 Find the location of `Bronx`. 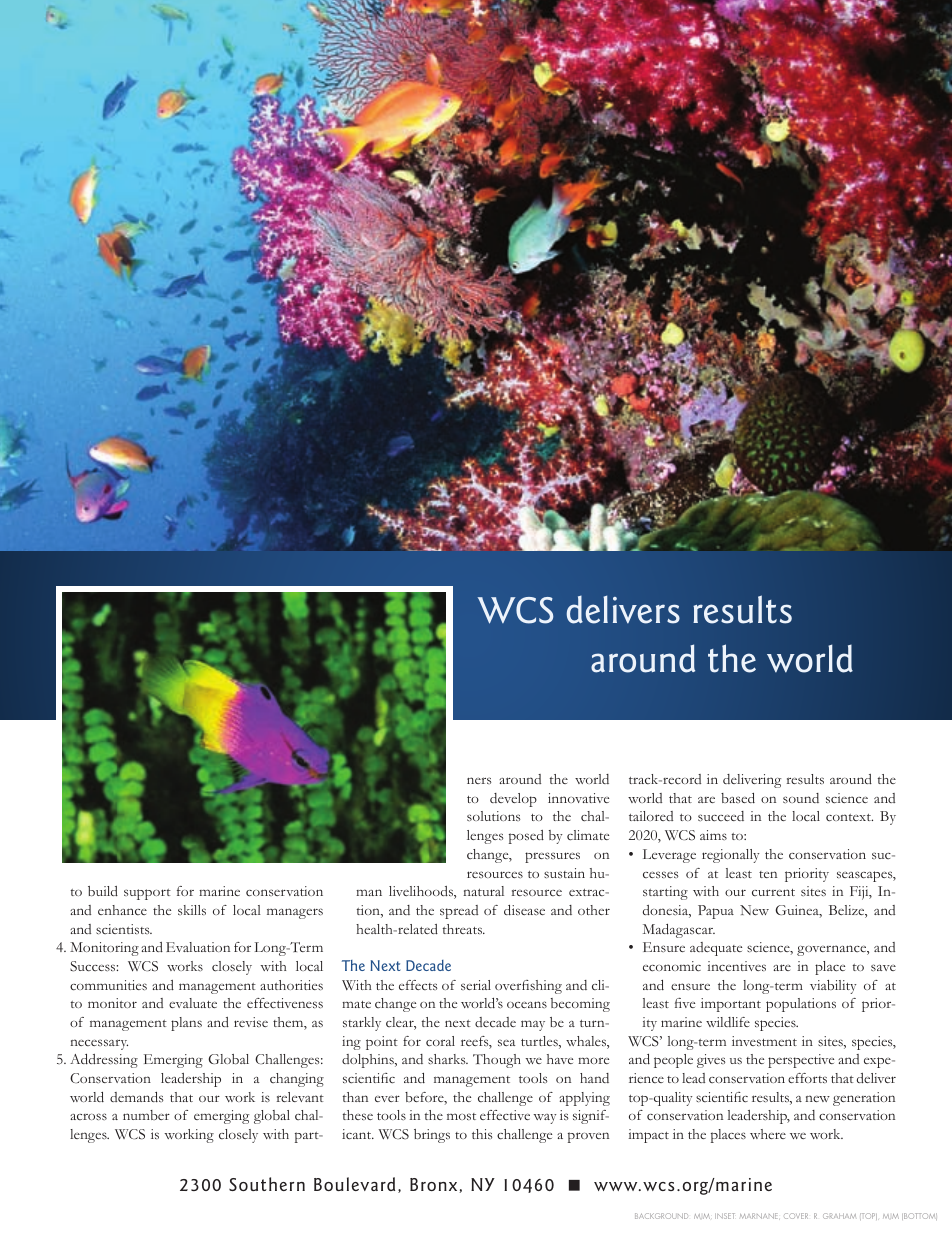

Bronx is located at coordinates (435, 1185).
